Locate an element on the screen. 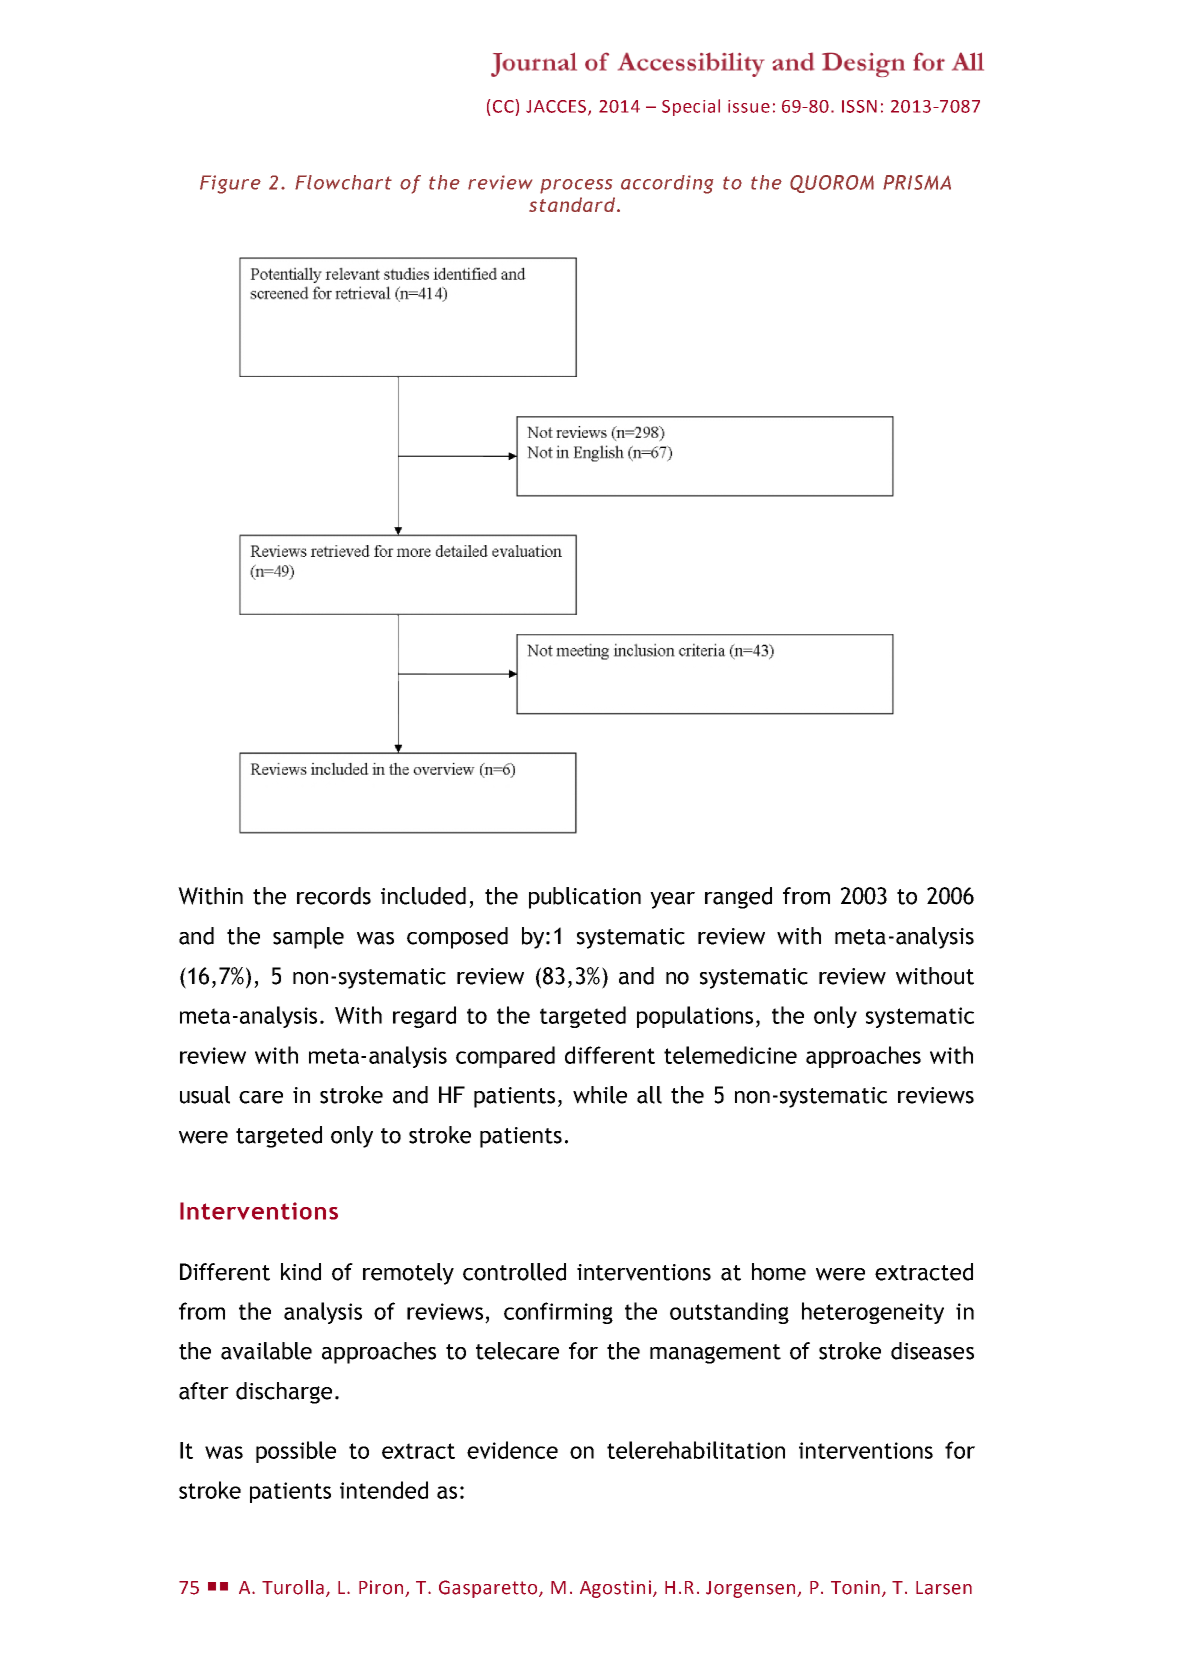 This screenshot has width=1181, height=1671. process is located at coordinates (576, 186).
